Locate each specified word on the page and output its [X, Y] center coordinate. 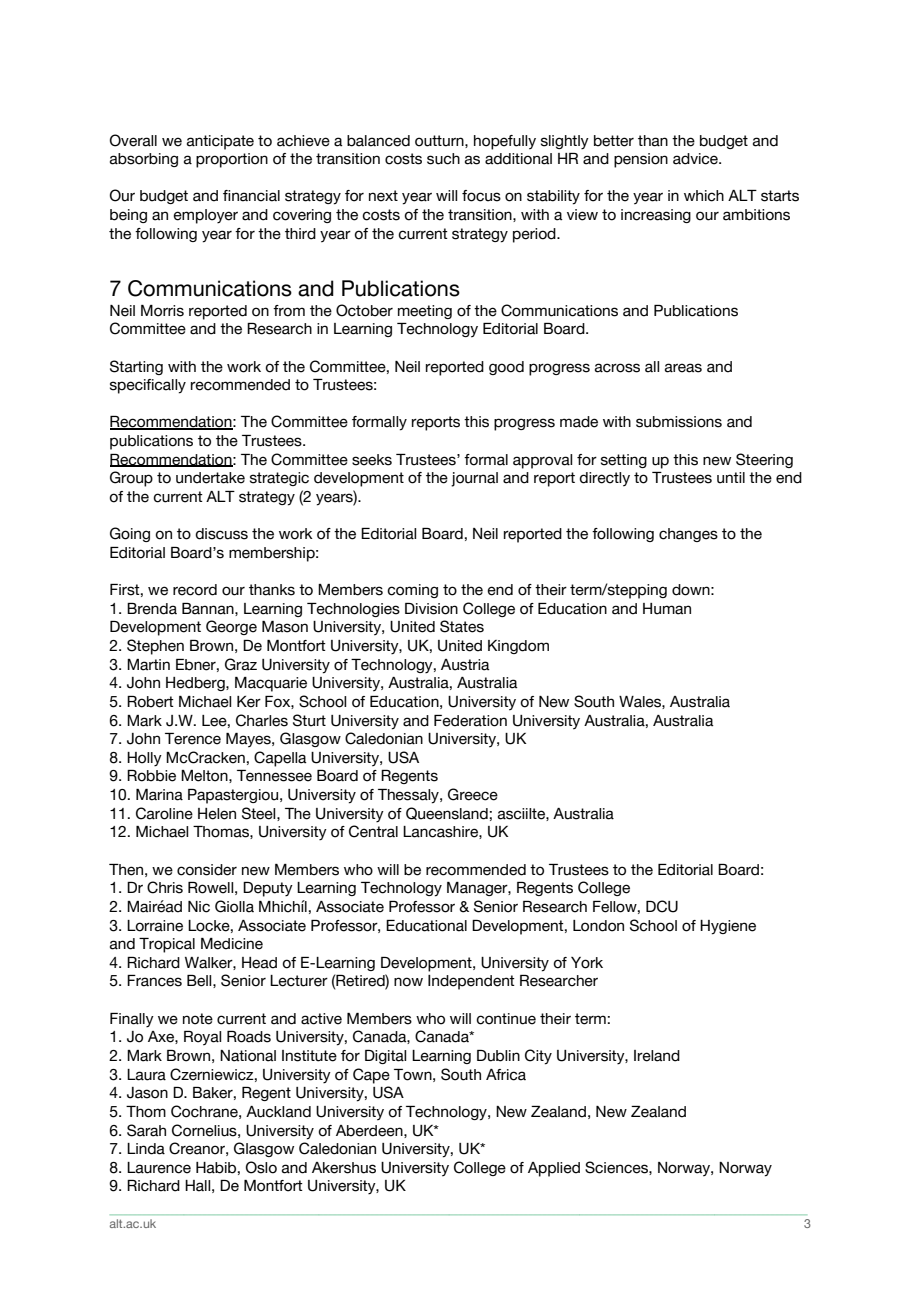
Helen [217, 814]
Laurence [159, 1168]
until [731, 478]
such [443, 159]
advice [696, 159]
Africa [506, 1075]
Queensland [447, 813]
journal [474, 479]
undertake [210, 478]
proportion [232, 160]
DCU [662, 906]
